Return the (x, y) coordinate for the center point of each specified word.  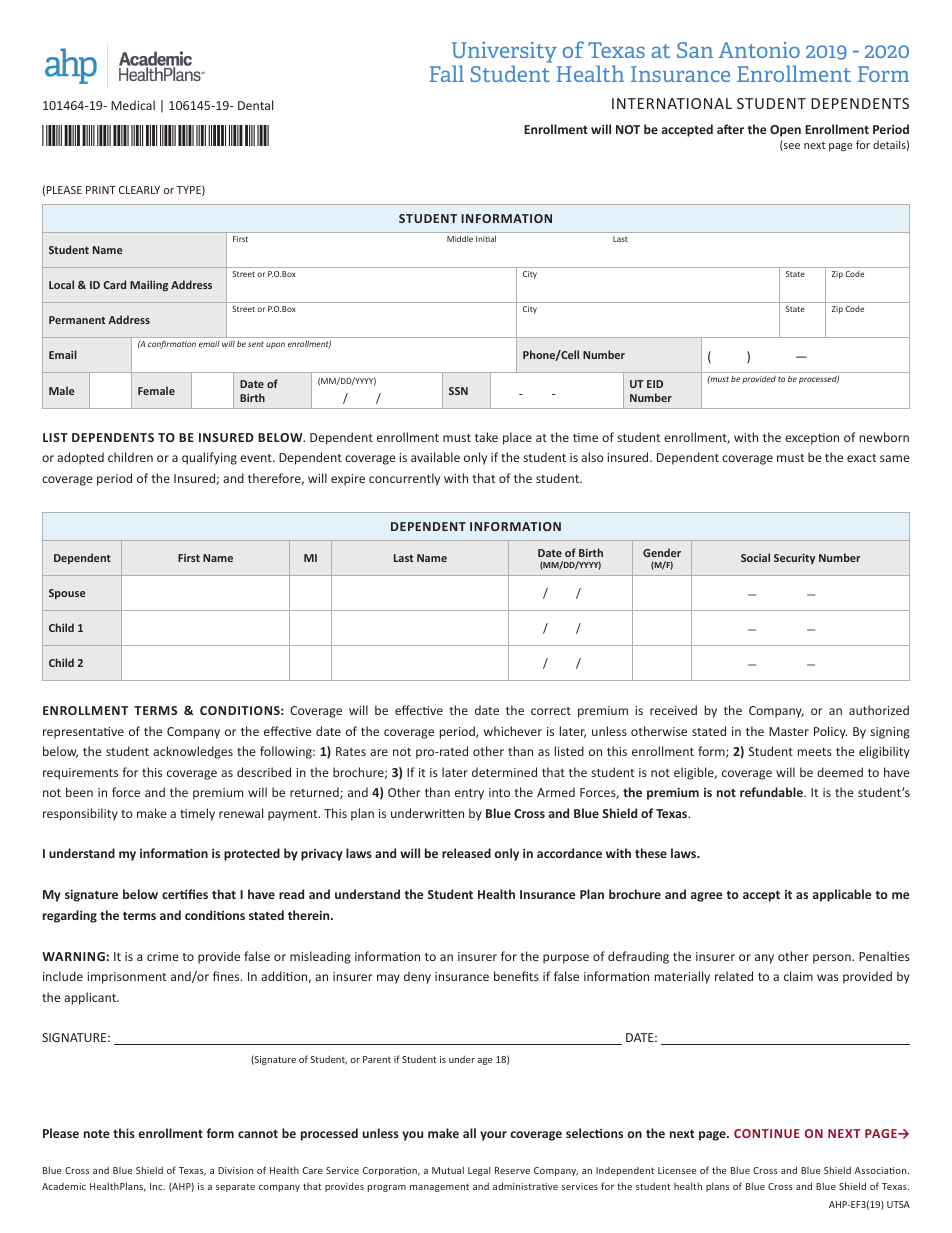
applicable (842, 895)
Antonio (759, 50)
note (96, 1134)
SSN (458, 391)
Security (794, 559)
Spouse (67, 594)
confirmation (172, 344)
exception (812, 439)
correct (551, 711)
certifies (185, 894)
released (466, 853)
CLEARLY (139, 190)
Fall (446, 73)
